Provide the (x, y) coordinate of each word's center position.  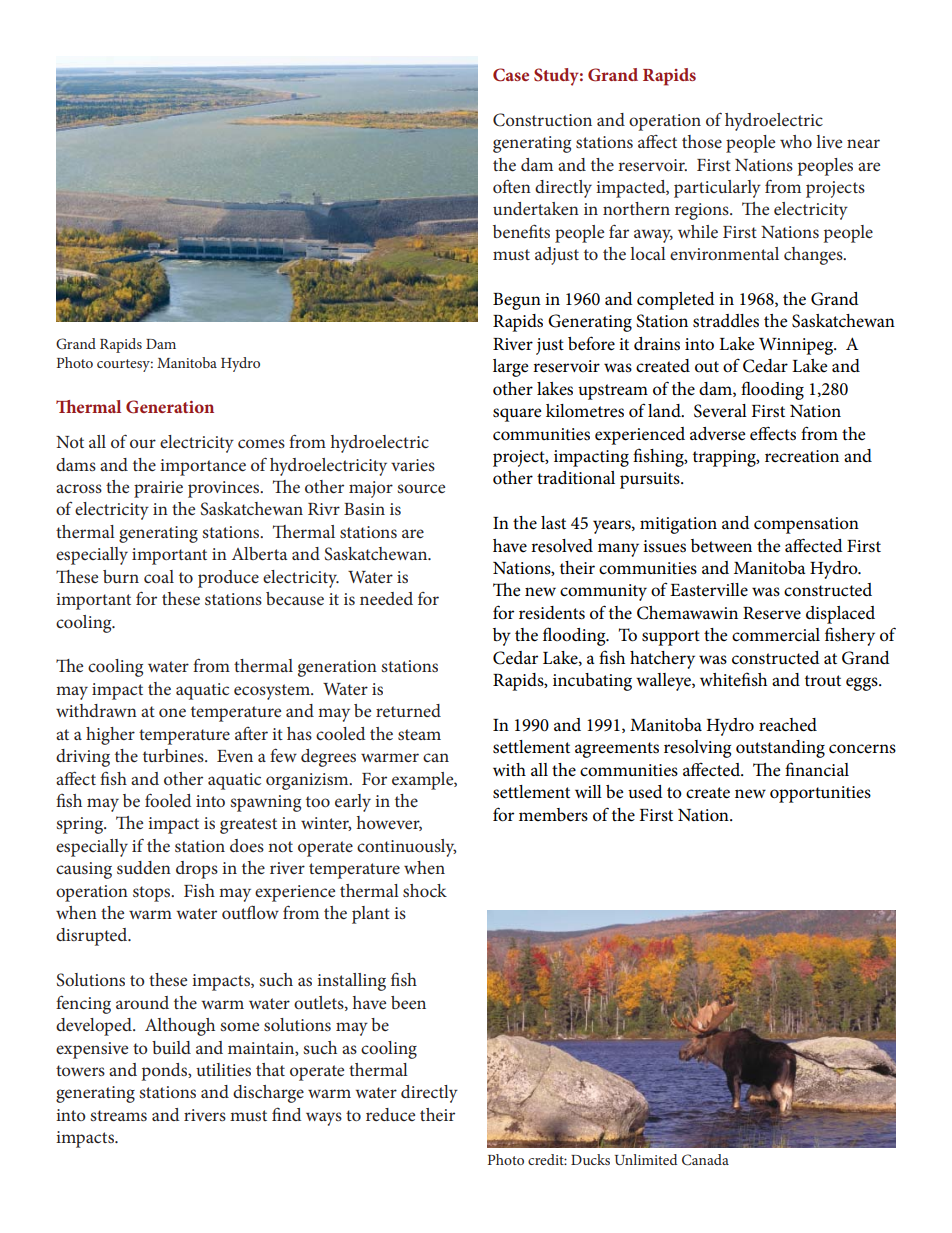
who (796, 141)
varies (413, 465)
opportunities (820, 794)
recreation (802, 456)
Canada (705, 1160)
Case (511, 75)
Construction (542, 120)
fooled (168, 800)
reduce (390, 1114)
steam (419, 734)
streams (118, 1115)
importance (203, 467)
